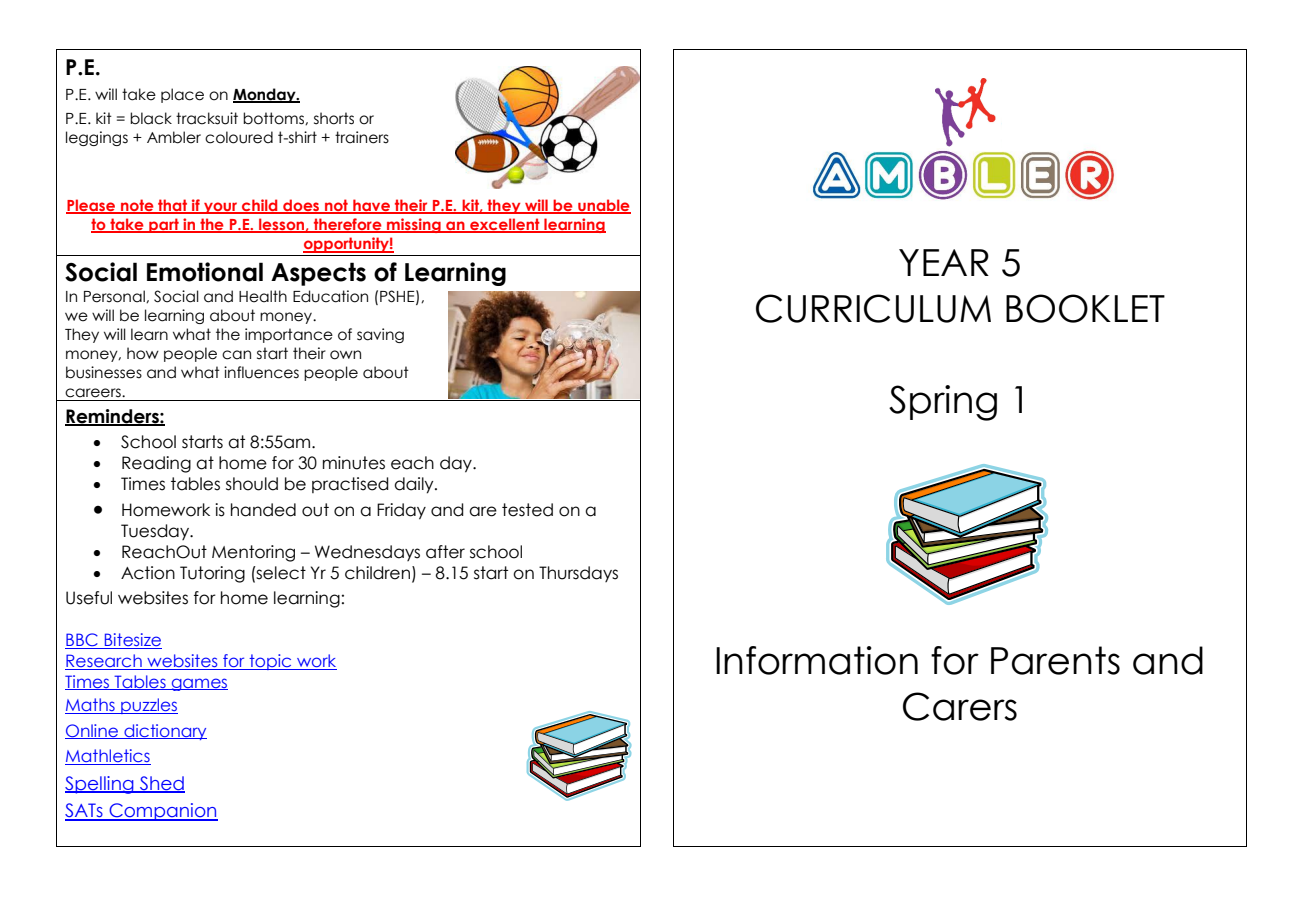  What do you see at coordinates (944, 262) in the screenshot?
I see `YEAR` at bounding box center [944, 262].
